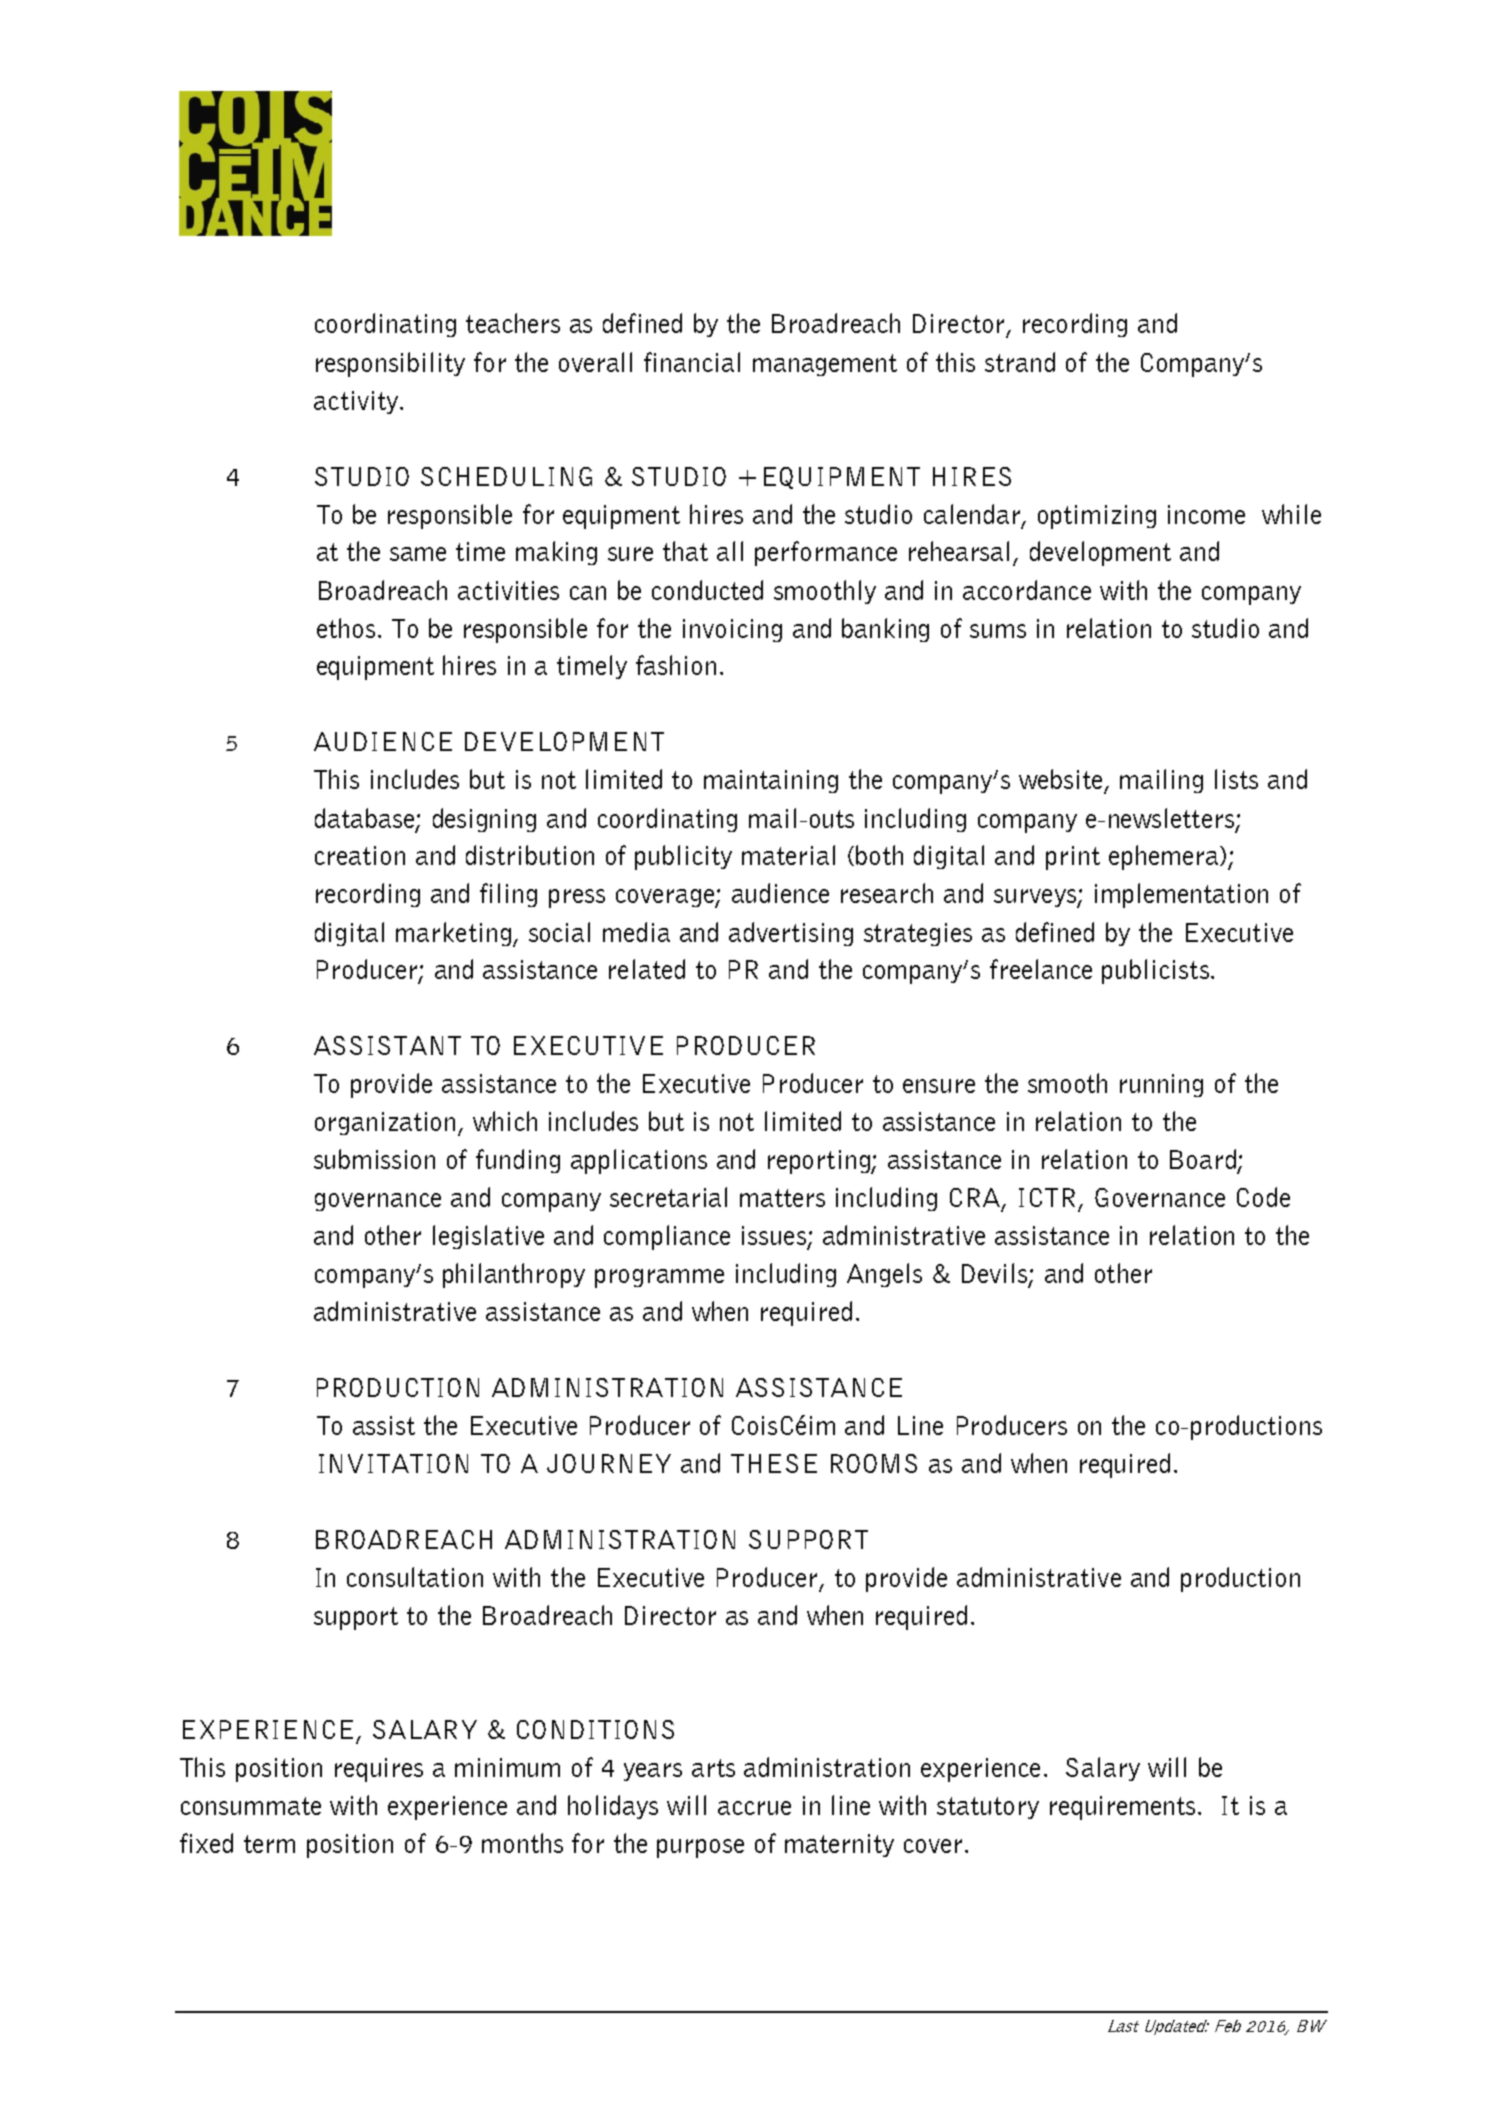 Image resolution: width=1503 pixels, height=2127 pixels. What do you see at coordinates (692, 362) in the screenshot?
I see `financial` at bounding box center [692, 362].
